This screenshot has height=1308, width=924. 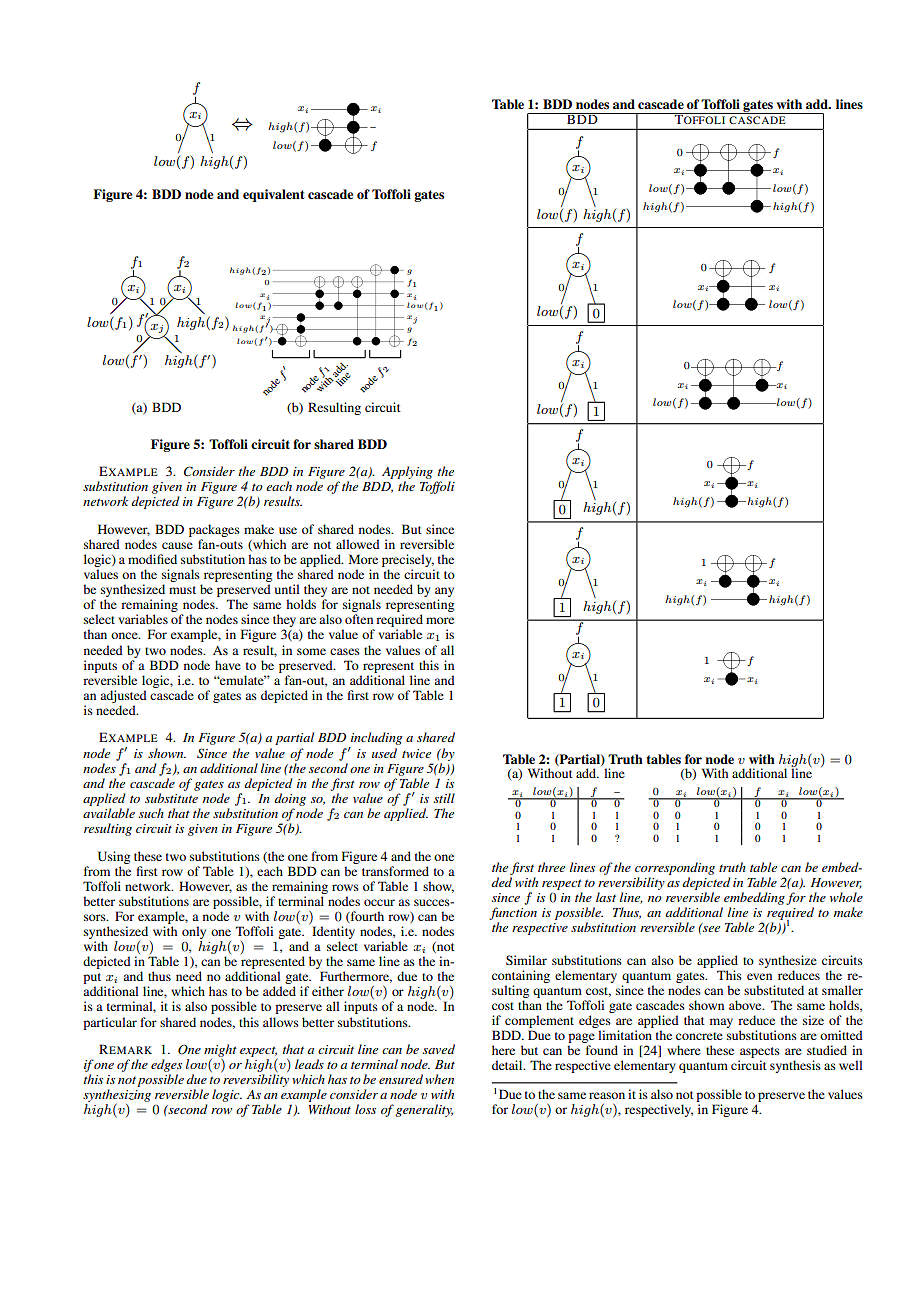 What do you see at coordinates (551, 867) in the screenshot?
I see `three` at bounding box center [551, 867].
